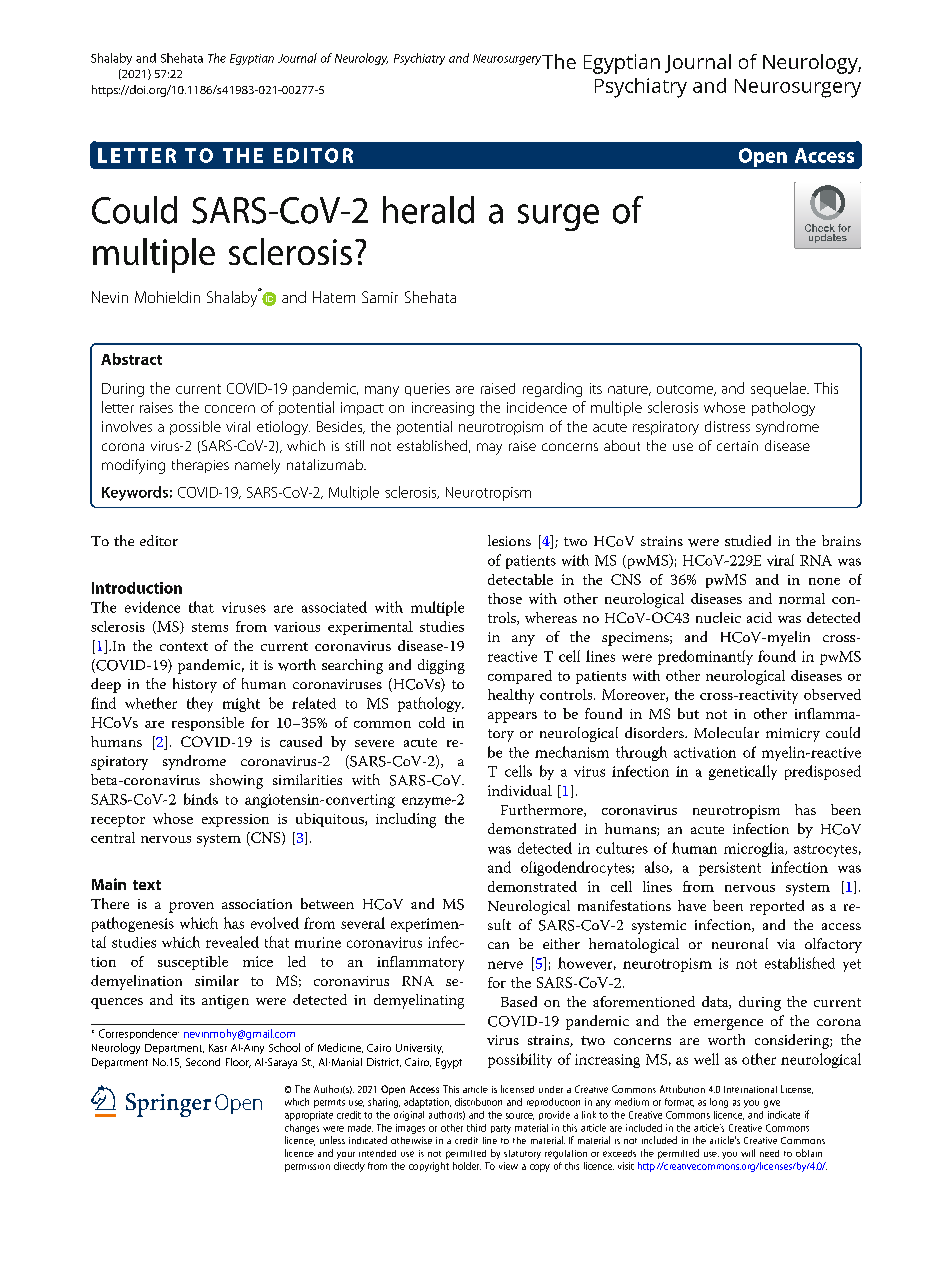 This screenshot has height=1265, width=952. I want to click on they, so click(200, 704).
